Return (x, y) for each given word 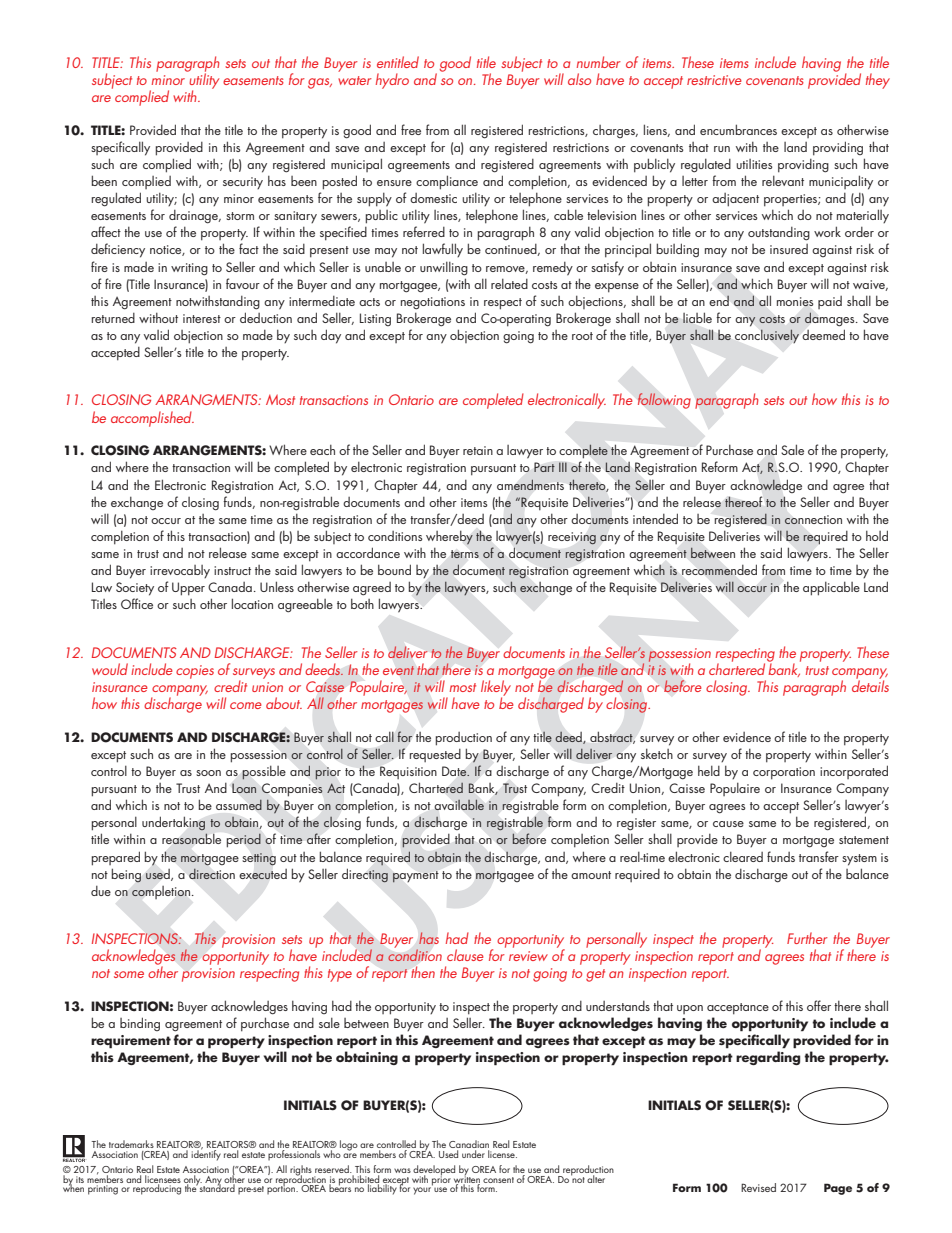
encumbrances (738, 129)
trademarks (131, 1144)
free (411, 129)
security (243, 183)
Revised (758, 1187)
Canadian (469, 1145)
